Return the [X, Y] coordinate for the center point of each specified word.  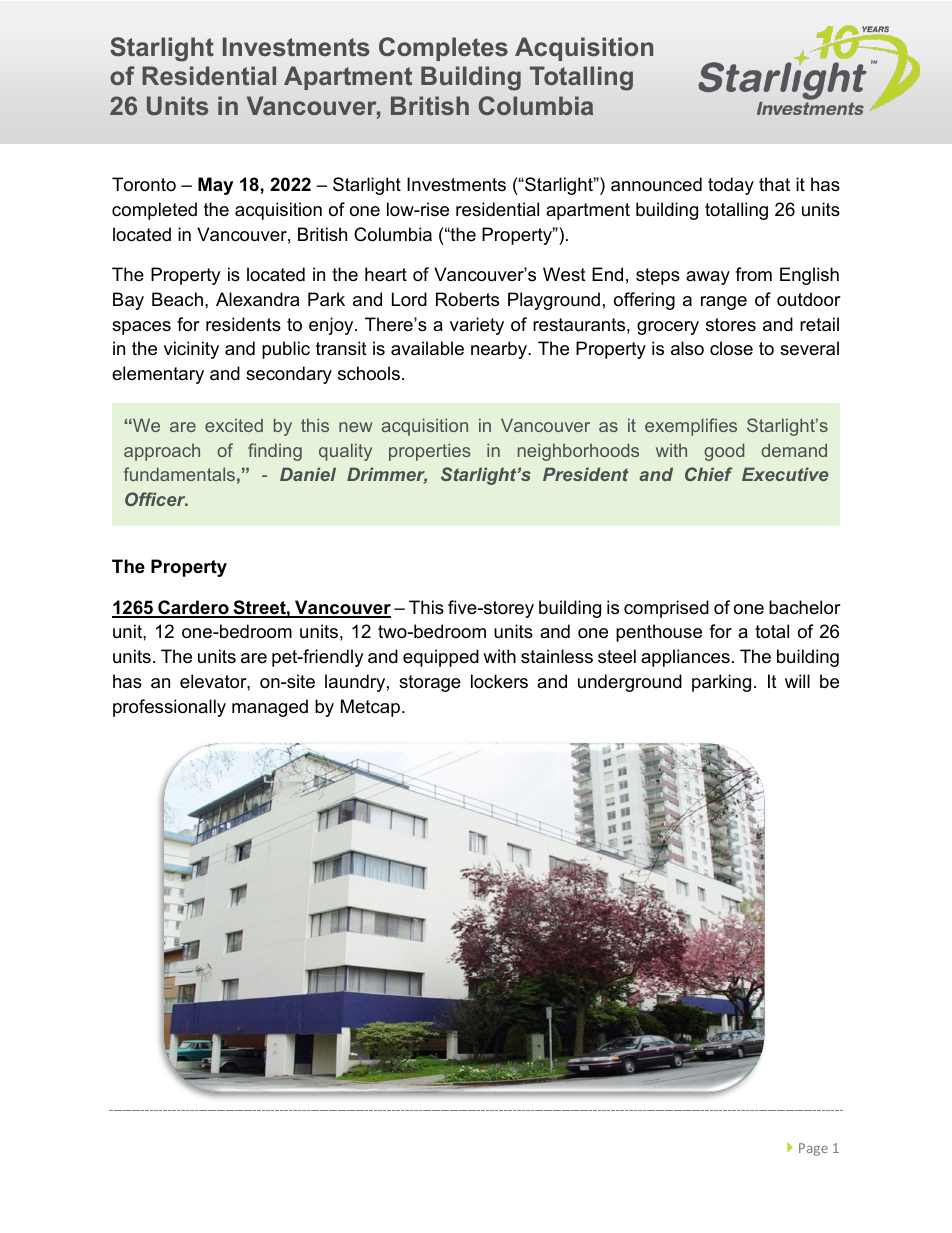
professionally [169, 708]
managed [270, 708]
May [215, 186]
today [731, 186]
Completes [443, 49]
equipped [441, 658]
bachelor [805, 607]
